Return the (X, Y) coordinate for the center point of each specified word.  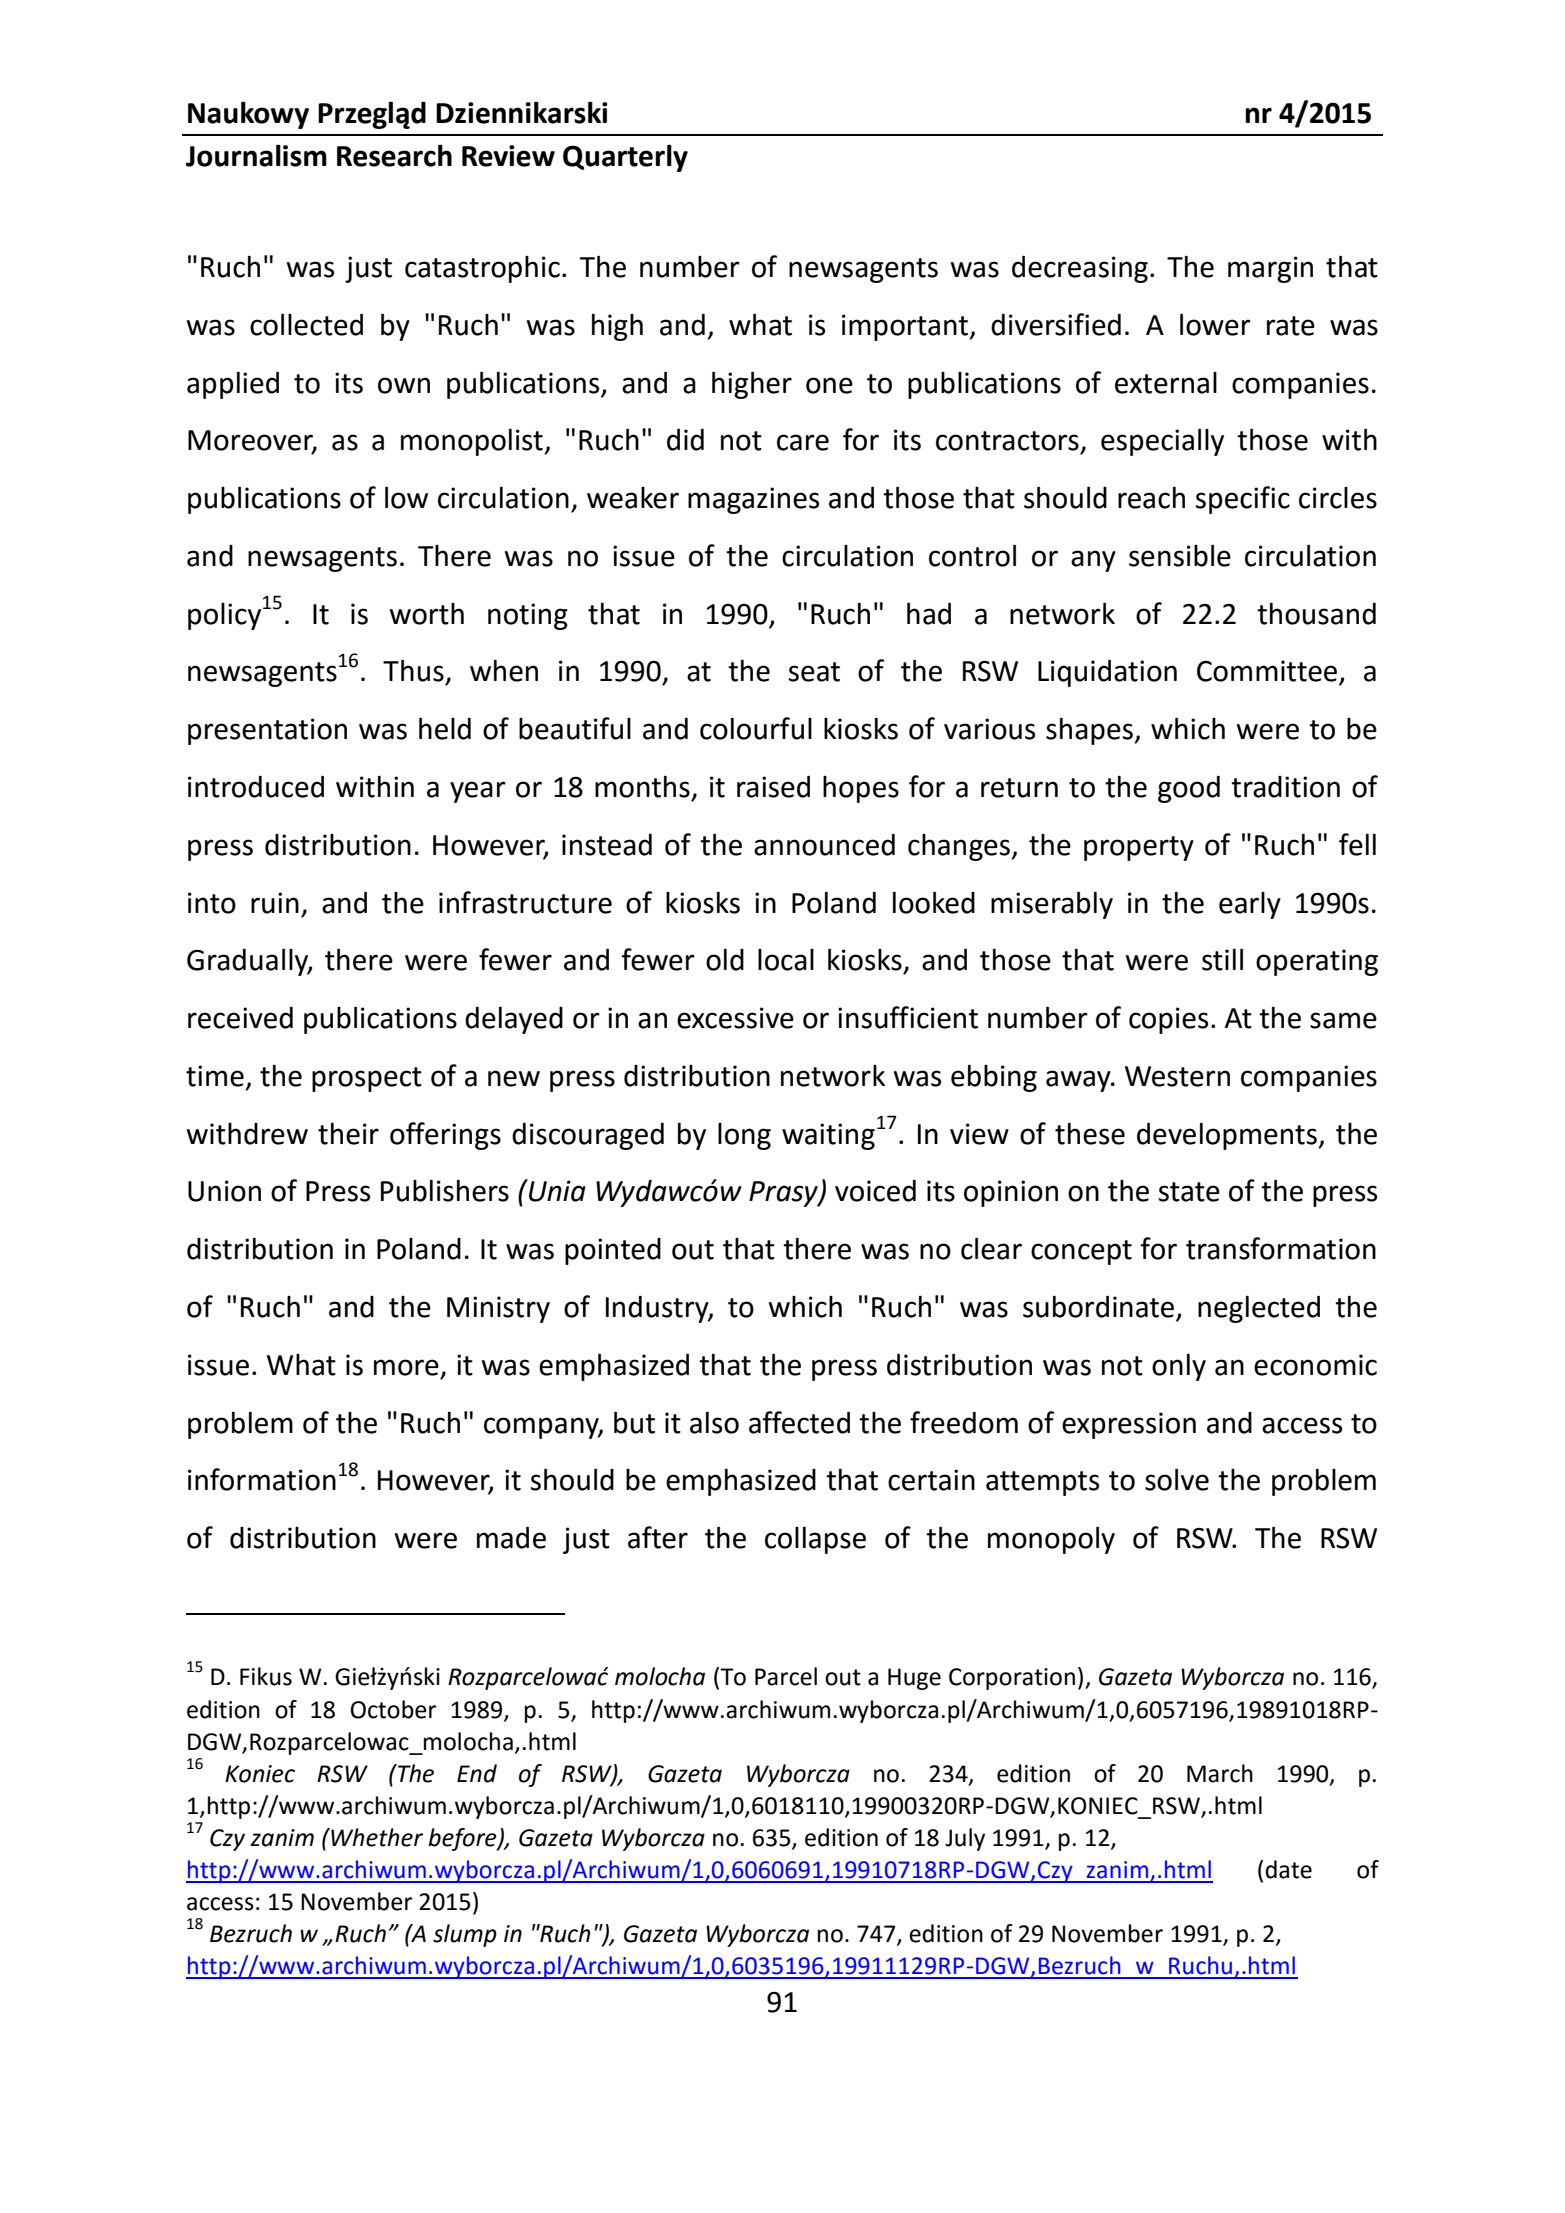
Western (1177, 1076)
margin (1270, 269)
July (965, 1839)
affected (799, 1422)
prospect (367, 1079)
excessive (735, 1018)
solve (1177, 1479)
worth (427, 614)
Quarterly (625, 158)
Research (394, 155)
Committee (1268, 672)
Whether (376, 1837)
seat (814, 672)
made (511, 1538)
